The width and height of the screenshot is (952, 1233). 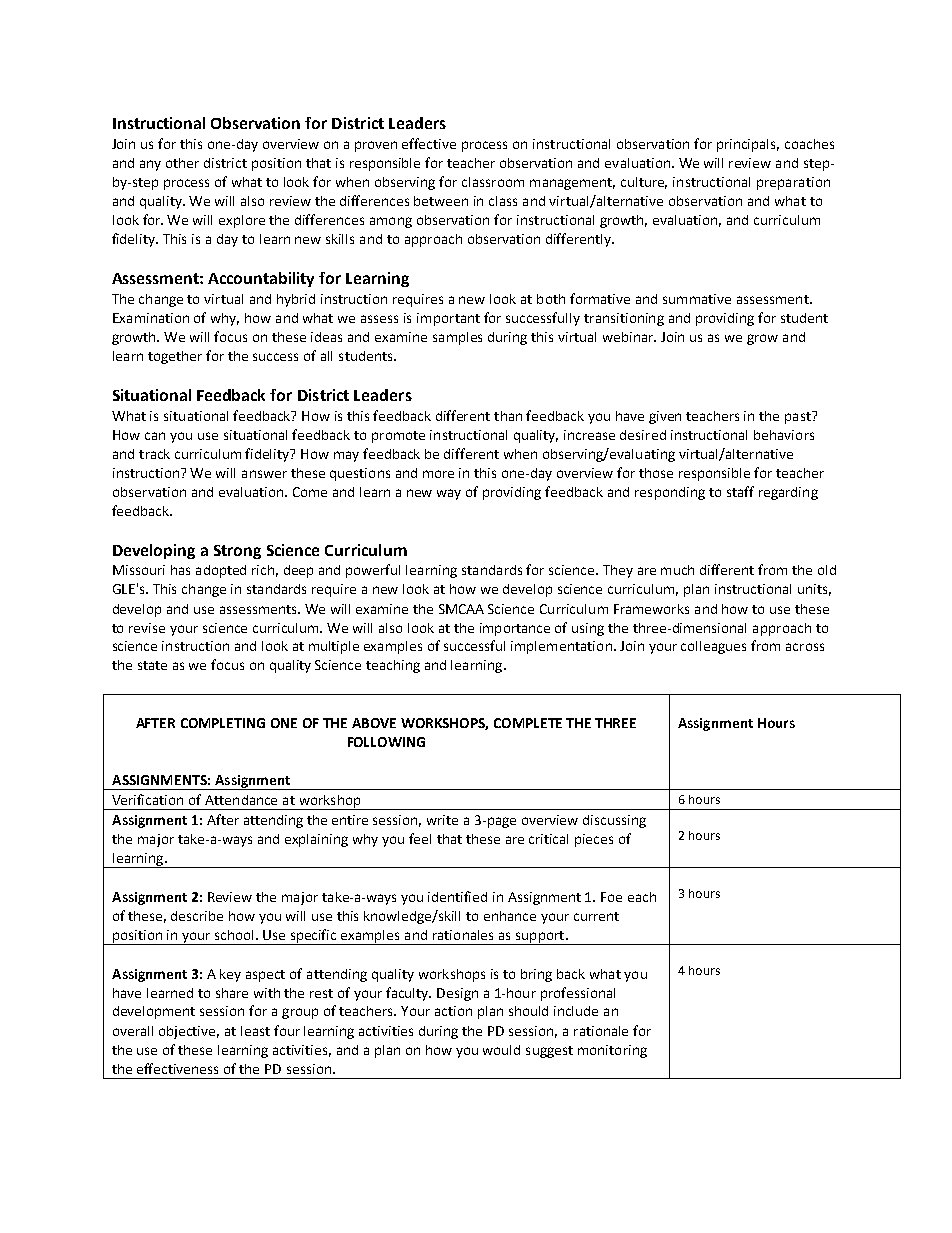 I want to click on other, so click(x=182, y=163).
